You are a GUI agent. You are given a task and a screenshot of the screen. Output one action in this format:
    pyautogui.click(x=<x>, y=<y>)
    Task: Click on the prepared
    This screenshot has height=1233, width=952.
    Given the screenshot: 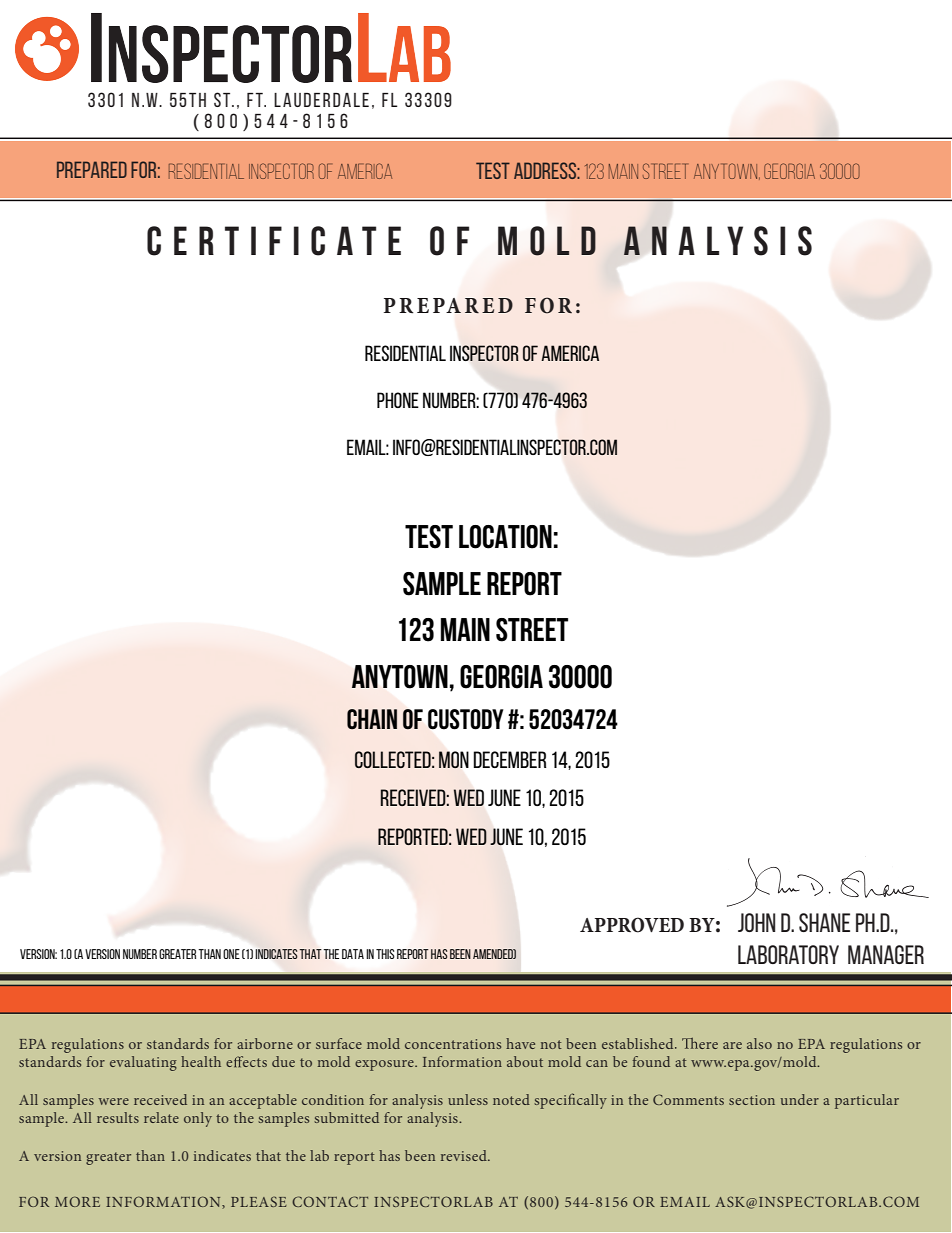 What is the action you would take?
    pyautogui.click(x=92, y=169)
